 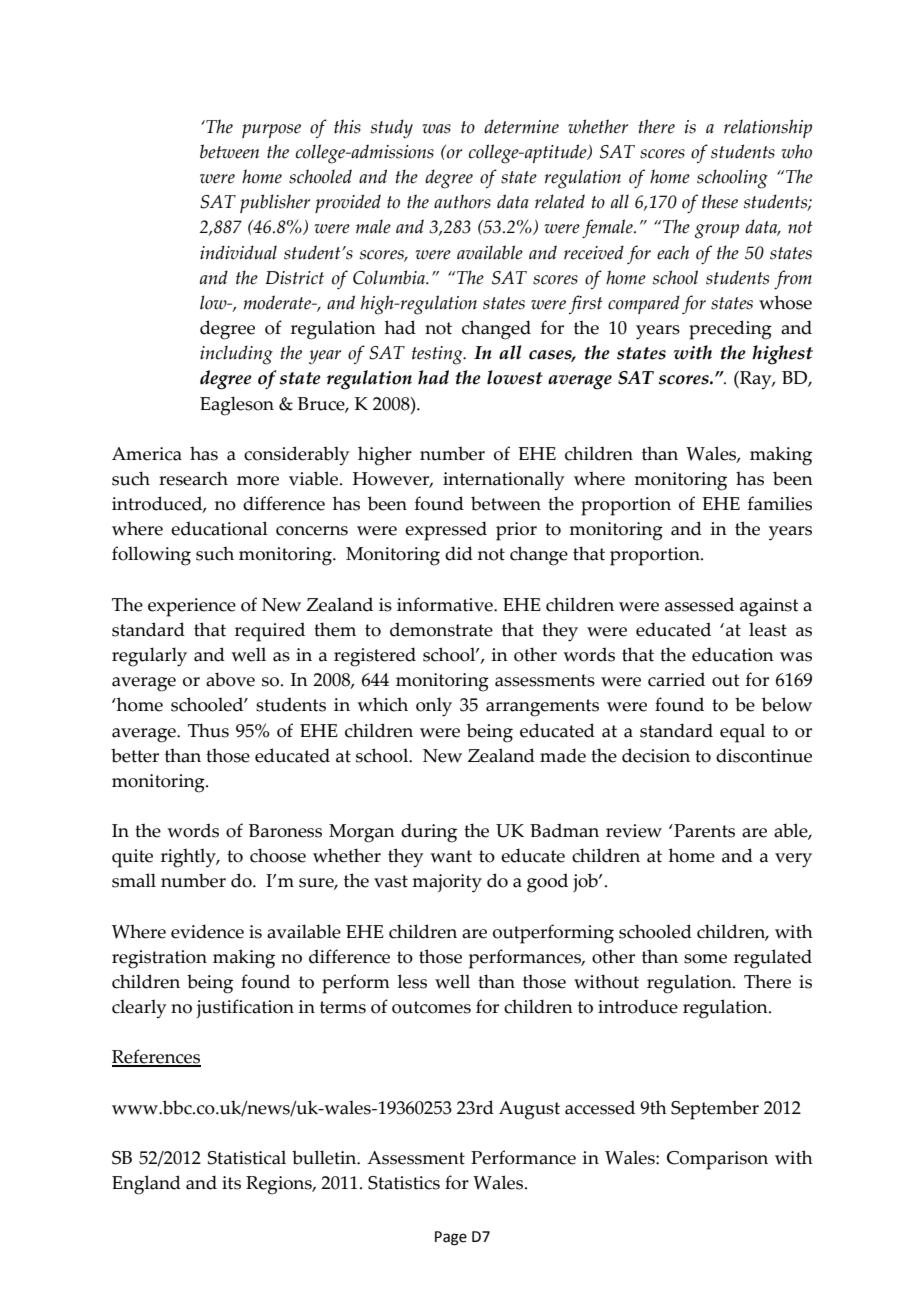 I want to click on only, so click(x=434, y=707).
